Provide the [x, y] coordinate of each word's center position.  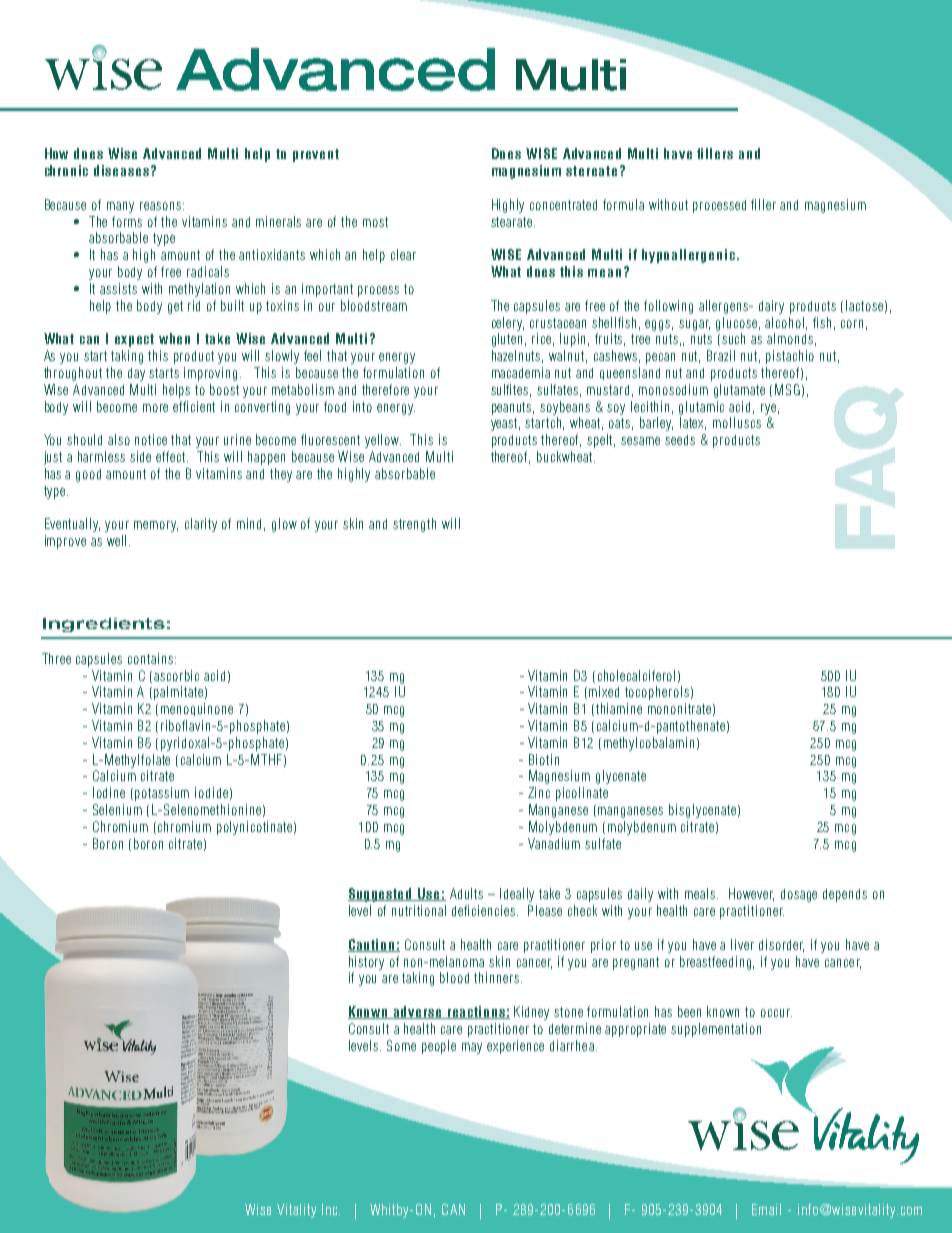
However [751, 894]
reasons [160, 206]
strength [414, 525]
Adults [466, 893]
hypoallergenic [688, 256]
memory [156, 526]
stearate [511, 222]
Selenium [117, 809]
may [472, 1048]
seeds [680, 440]
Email [766, 1209]
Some [401, 1045]
